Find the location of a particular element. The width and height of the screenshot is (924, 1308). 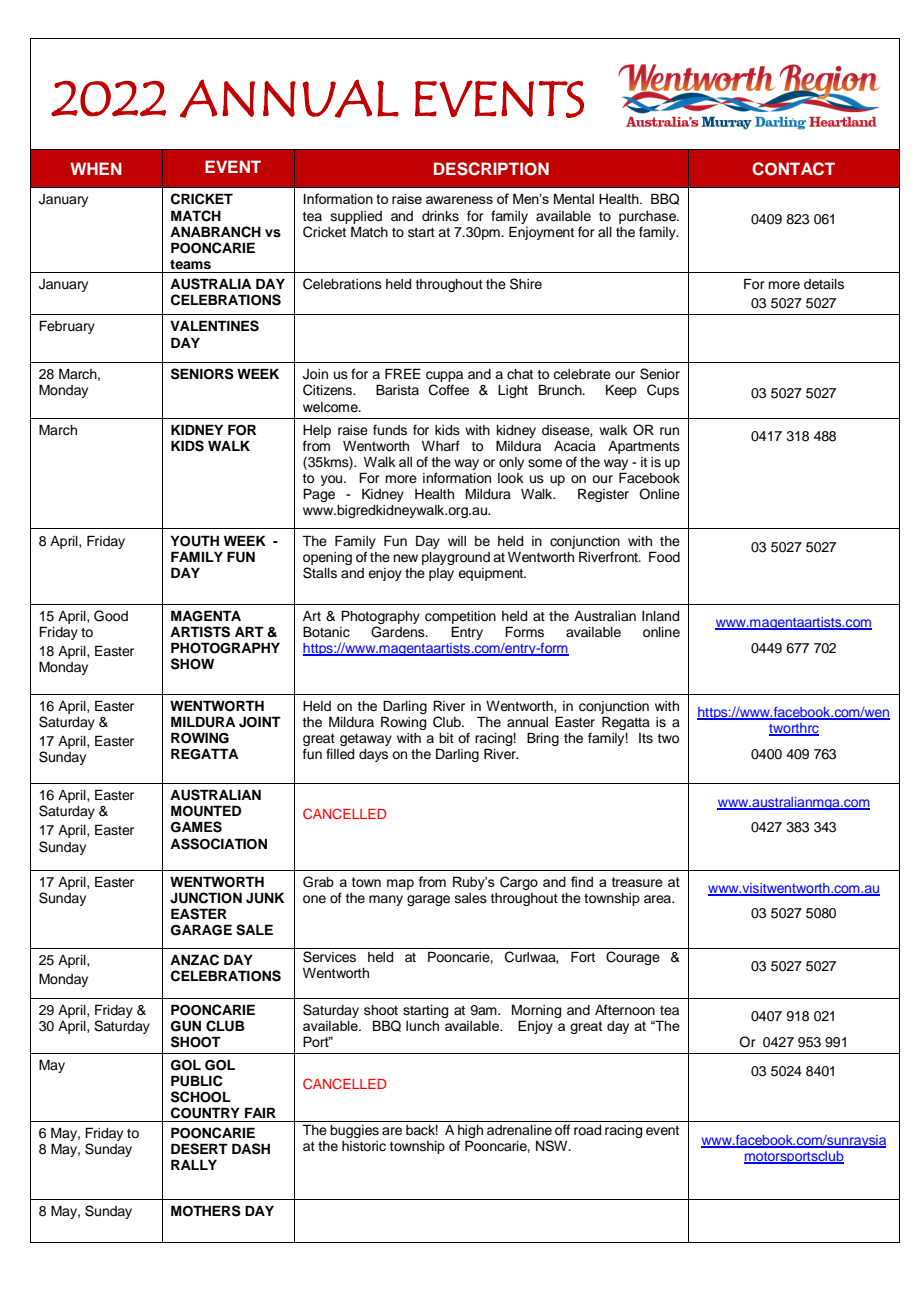

CONTACT is located at coordinates (793, 169).
